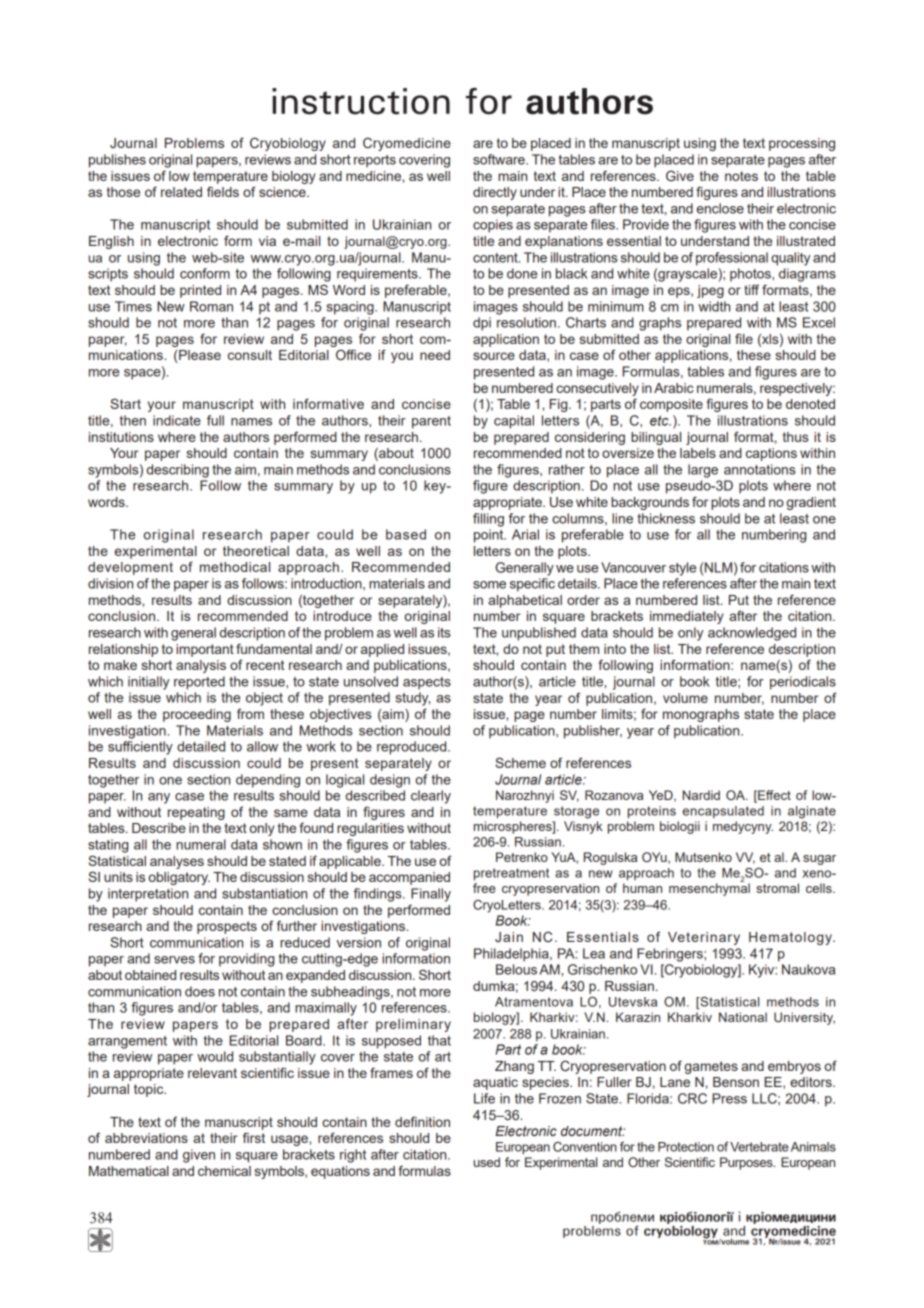 The width and height of the screenshot is (924, 1308). What do you see at coordinates (494, 356) in the screenshot?
I see `source` at bounding box center [494, 356].
